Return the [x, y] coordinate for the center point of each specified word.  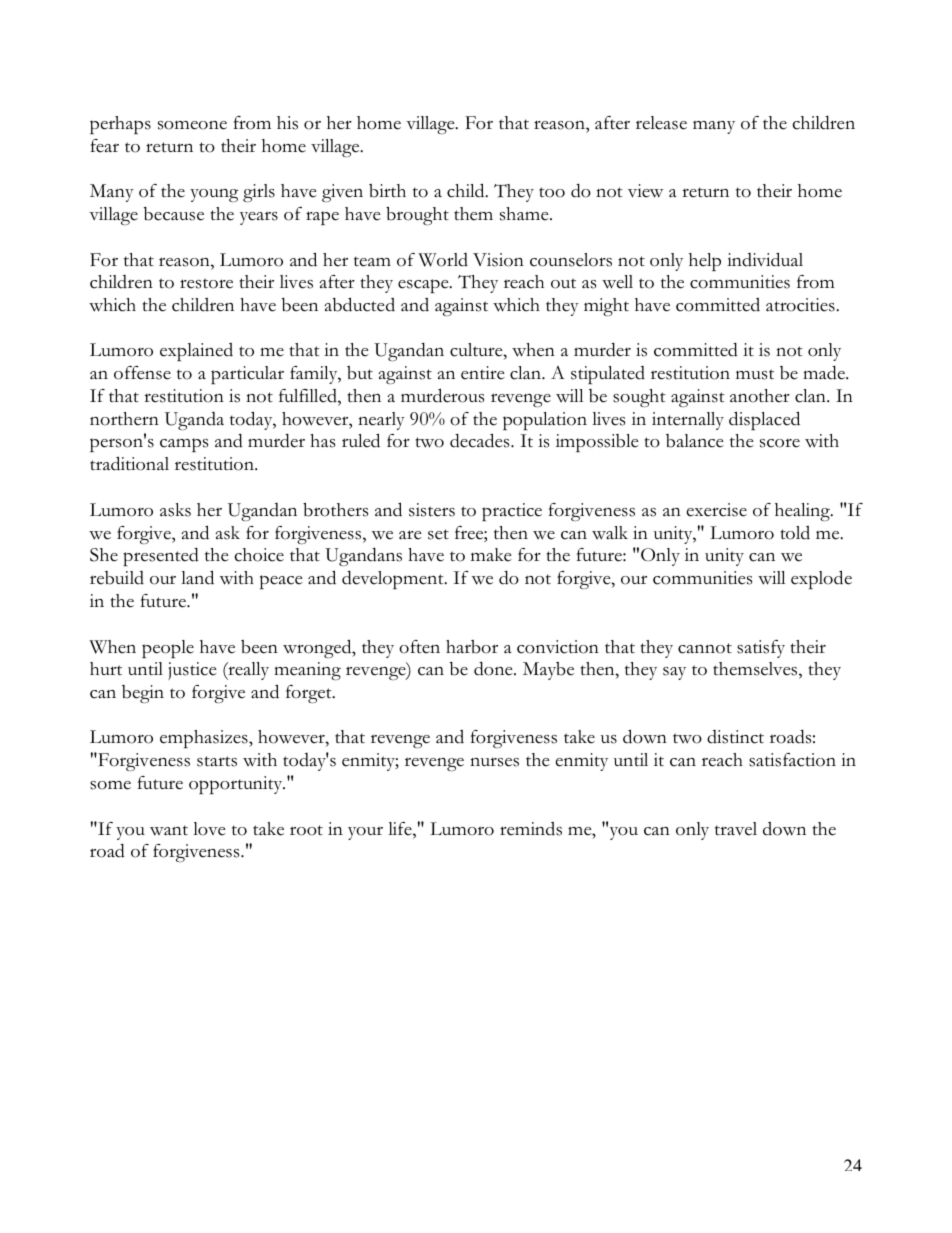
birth [387, 191]
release [661, 123]
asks [175, 510]
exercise [716, 510]
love [209, 829]
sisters [432, 510]
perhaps [120, 125]
